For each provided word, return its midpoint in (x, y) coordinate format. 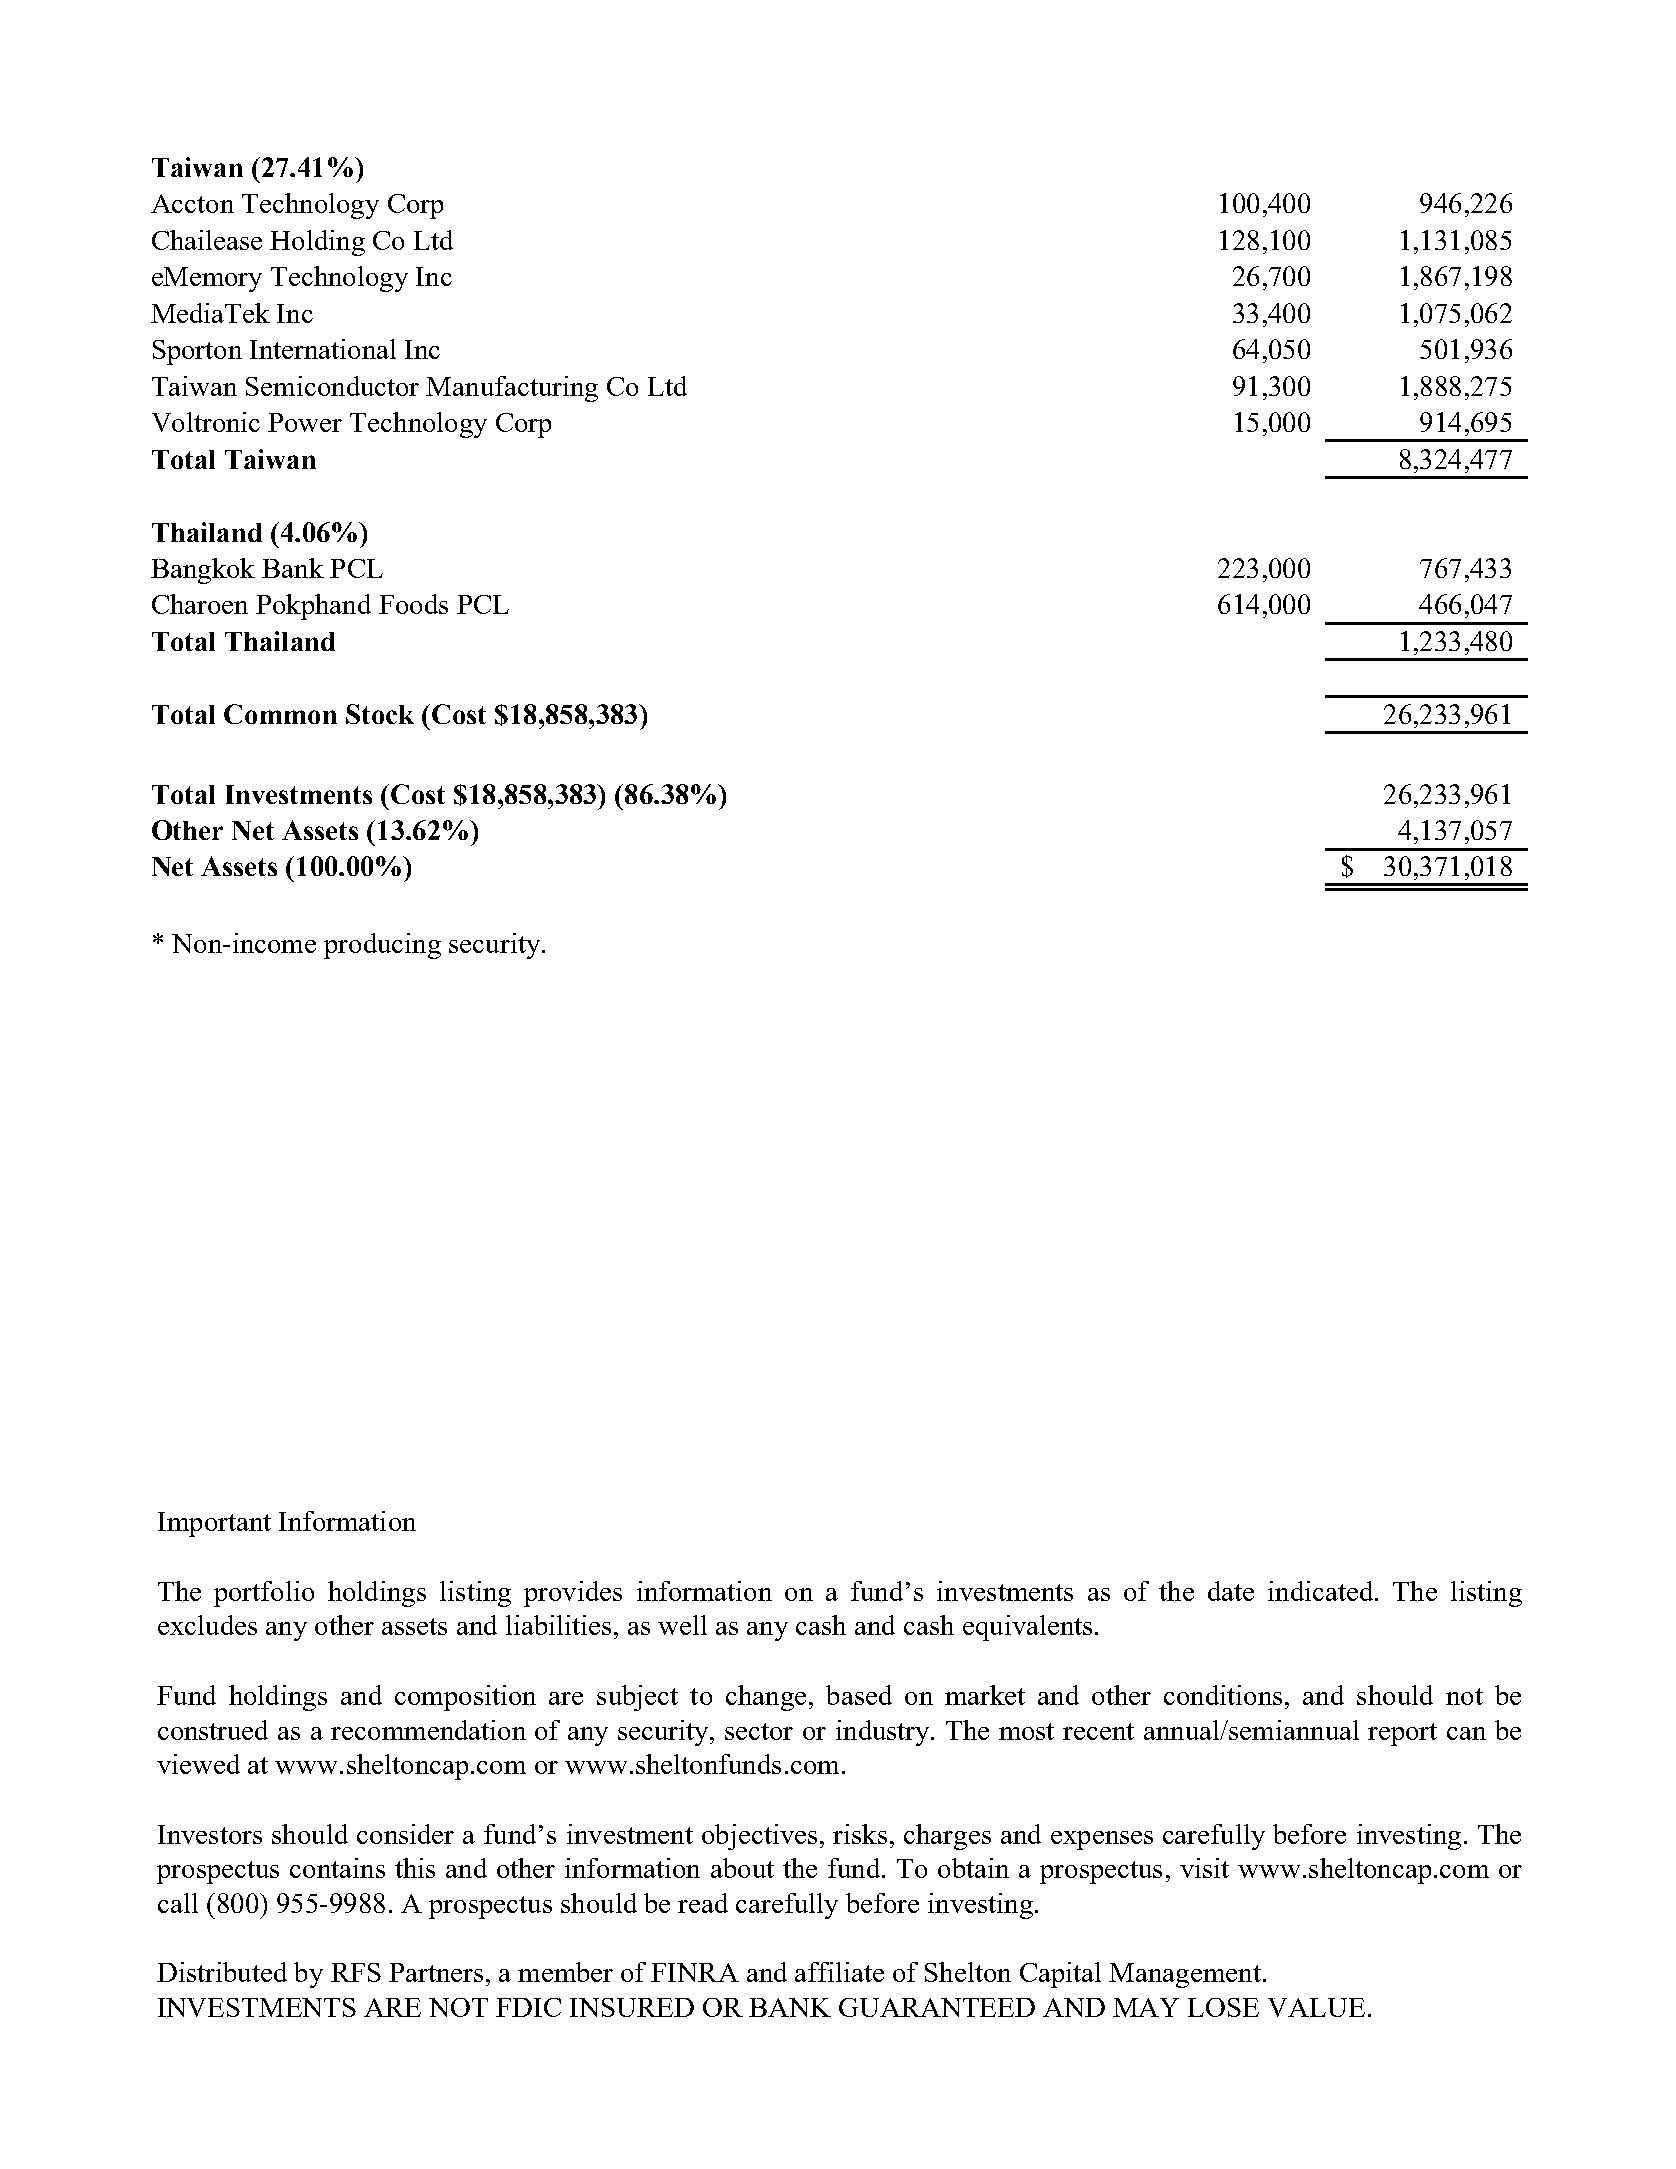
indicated (1322, 1591)
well (682, 1625)
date (1231, 1591)
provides (573, 1594)
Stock (380, 714)
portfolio (264, 1594)
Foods (413, 604)
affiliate (839, 1972)
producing (382, 946)
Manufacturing (512, 389)
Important (214, 1524)
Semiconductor (332, 386)
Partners (436, 1972)
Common (280, 714)
